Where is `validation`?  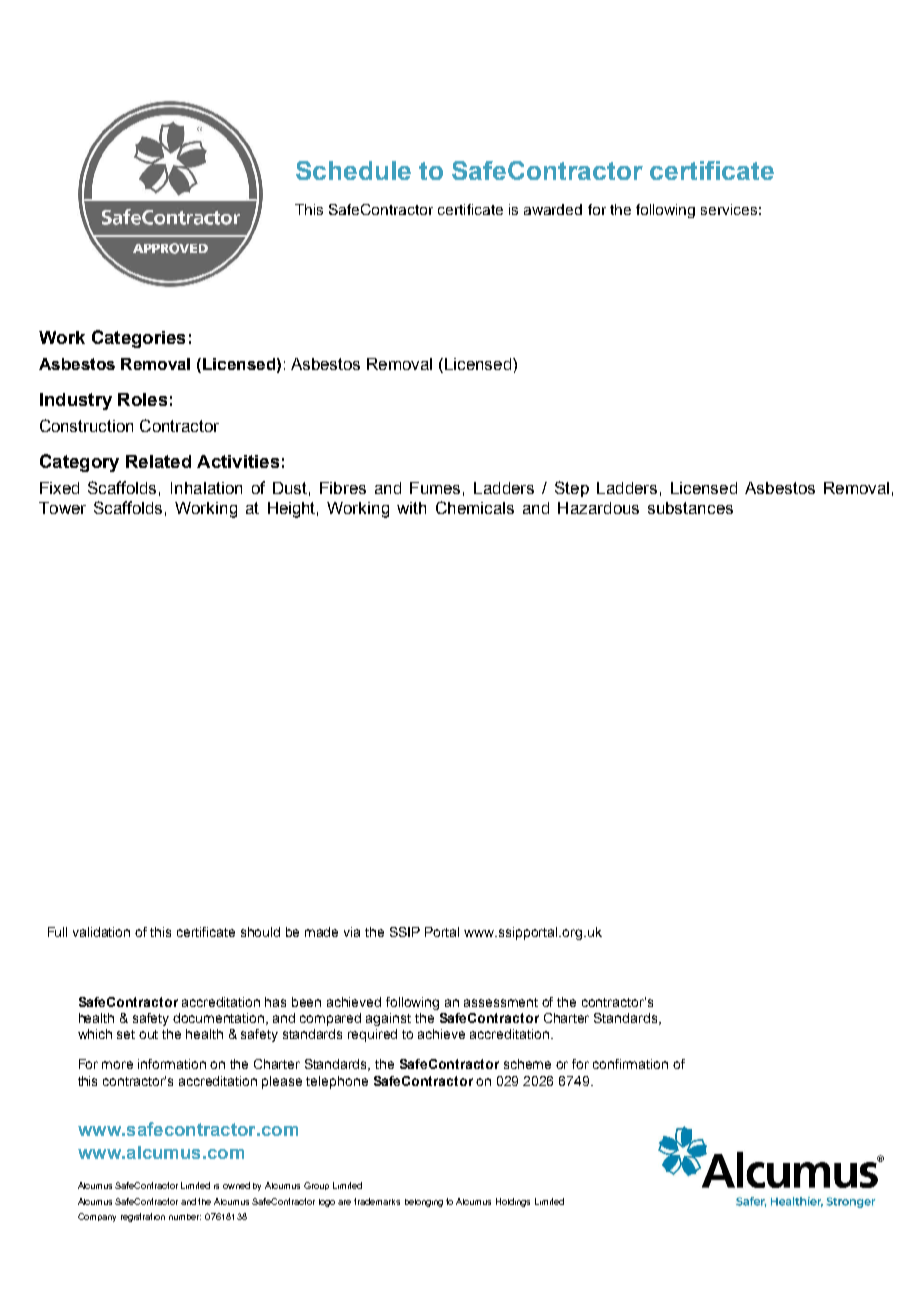
validation is located at coordinates (101, 932).
